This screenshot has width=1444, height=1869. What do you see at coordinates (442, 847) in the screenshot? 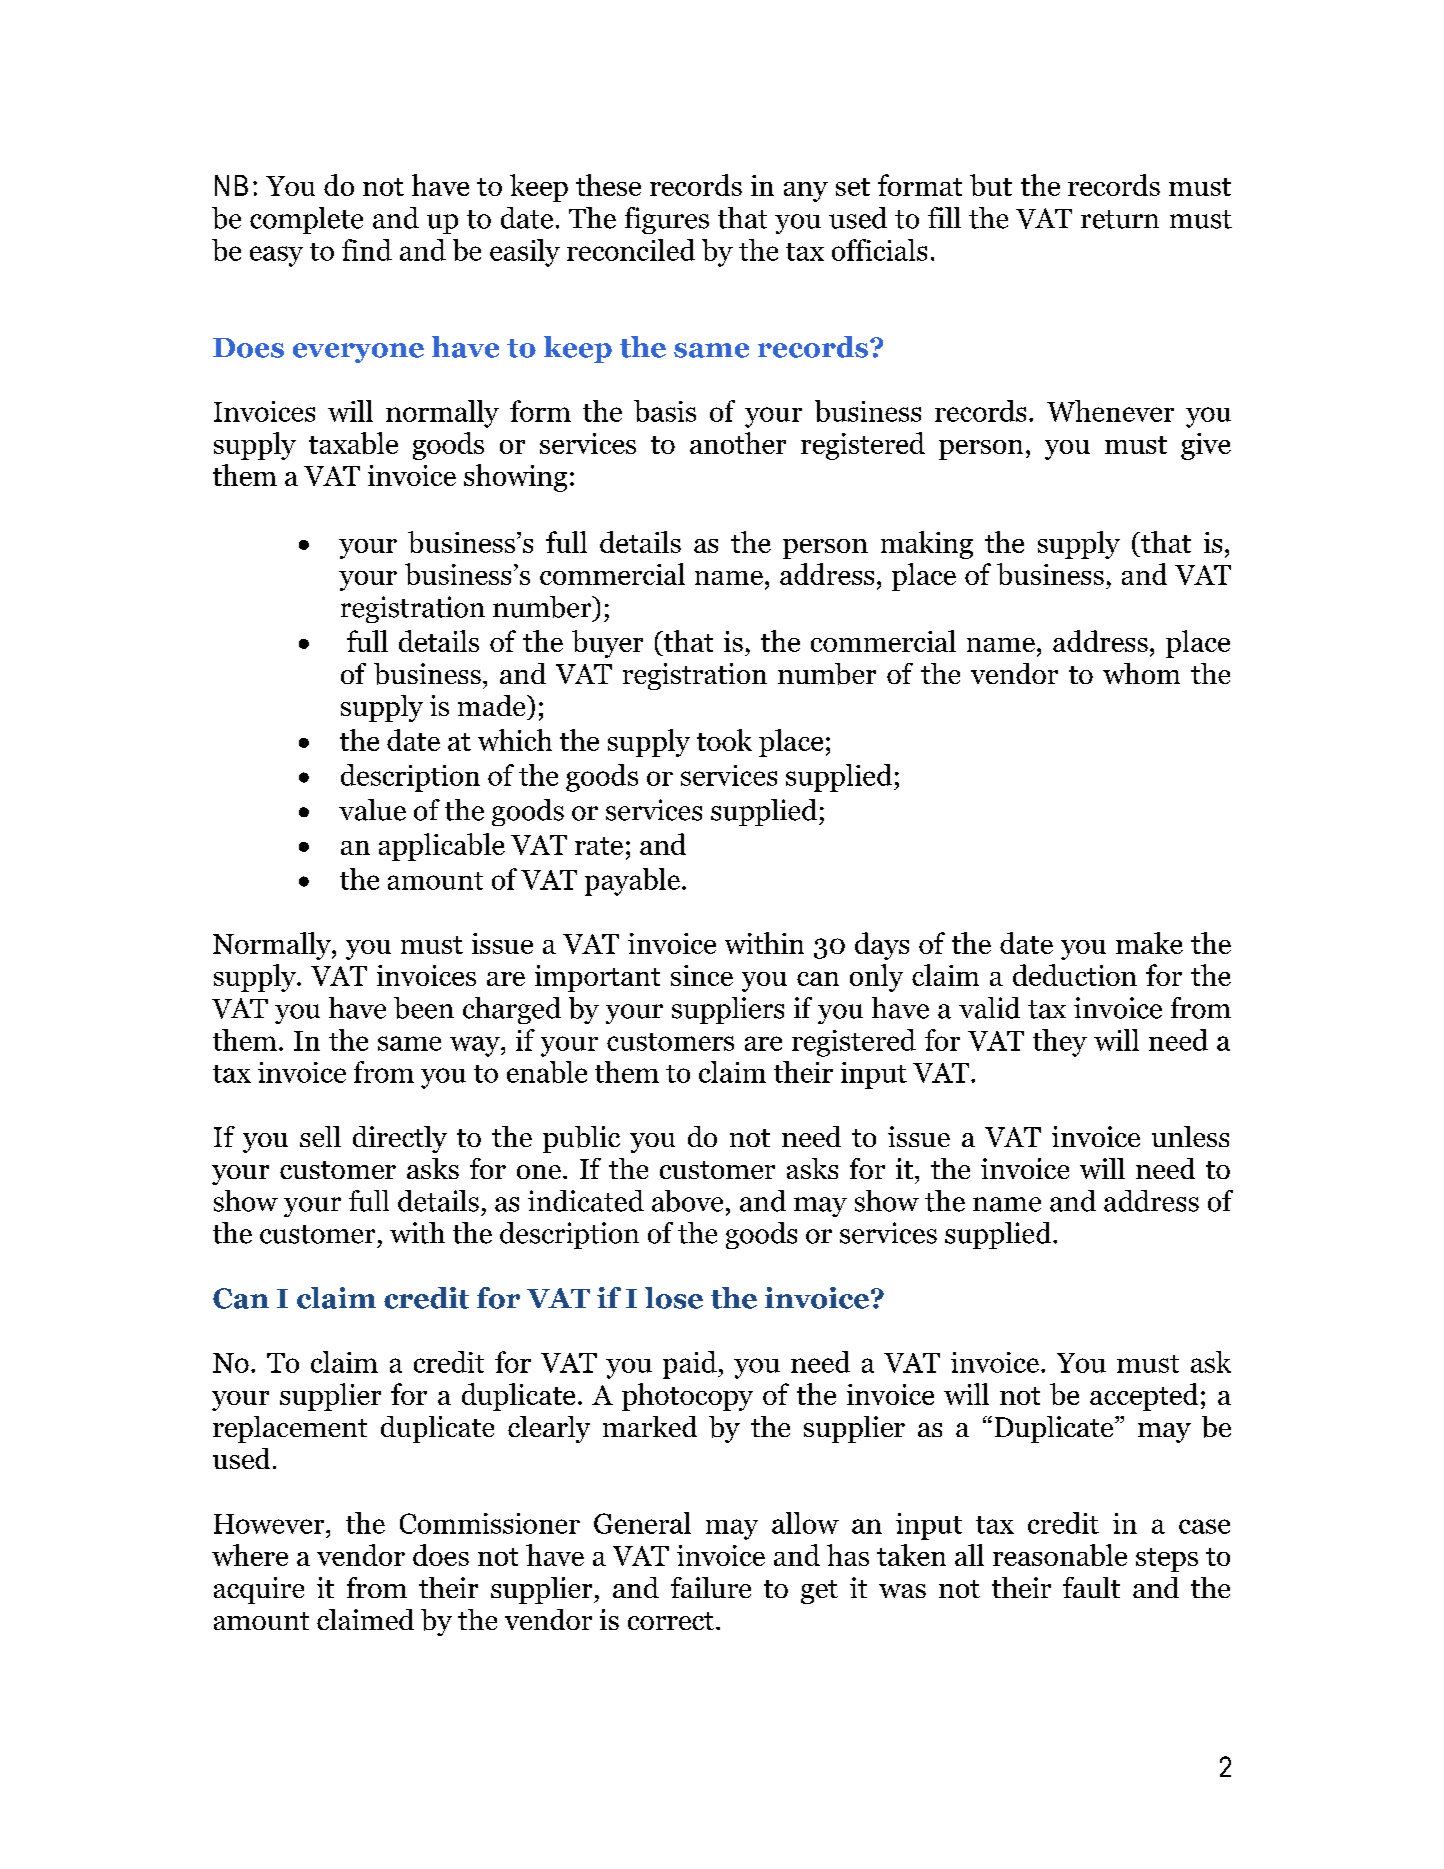
I see `applicable` at bounding box center [442, 847].
